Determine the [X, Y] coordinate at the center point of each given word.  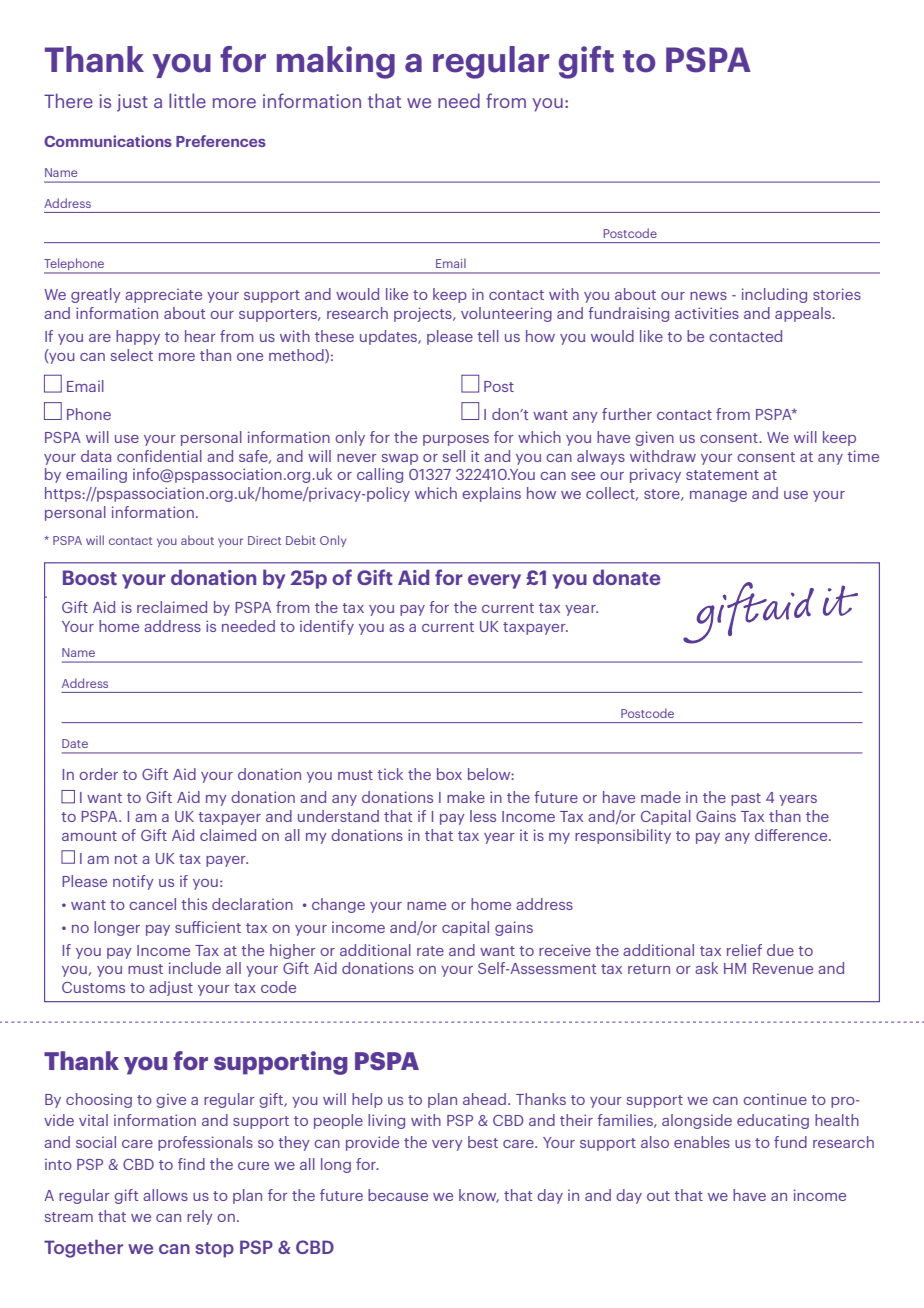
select [132, 355]
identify [327, 627]
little [187, 100]
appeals [804, 314]
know [479, 1196]
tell [488, 336]
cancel [152, 904]
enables [702, 1142]
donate [626, 577]
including [774, 295]
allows [165, 1195]
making [336, 62]
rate [430, 951]
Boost [90, 577]
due [780, 950]
